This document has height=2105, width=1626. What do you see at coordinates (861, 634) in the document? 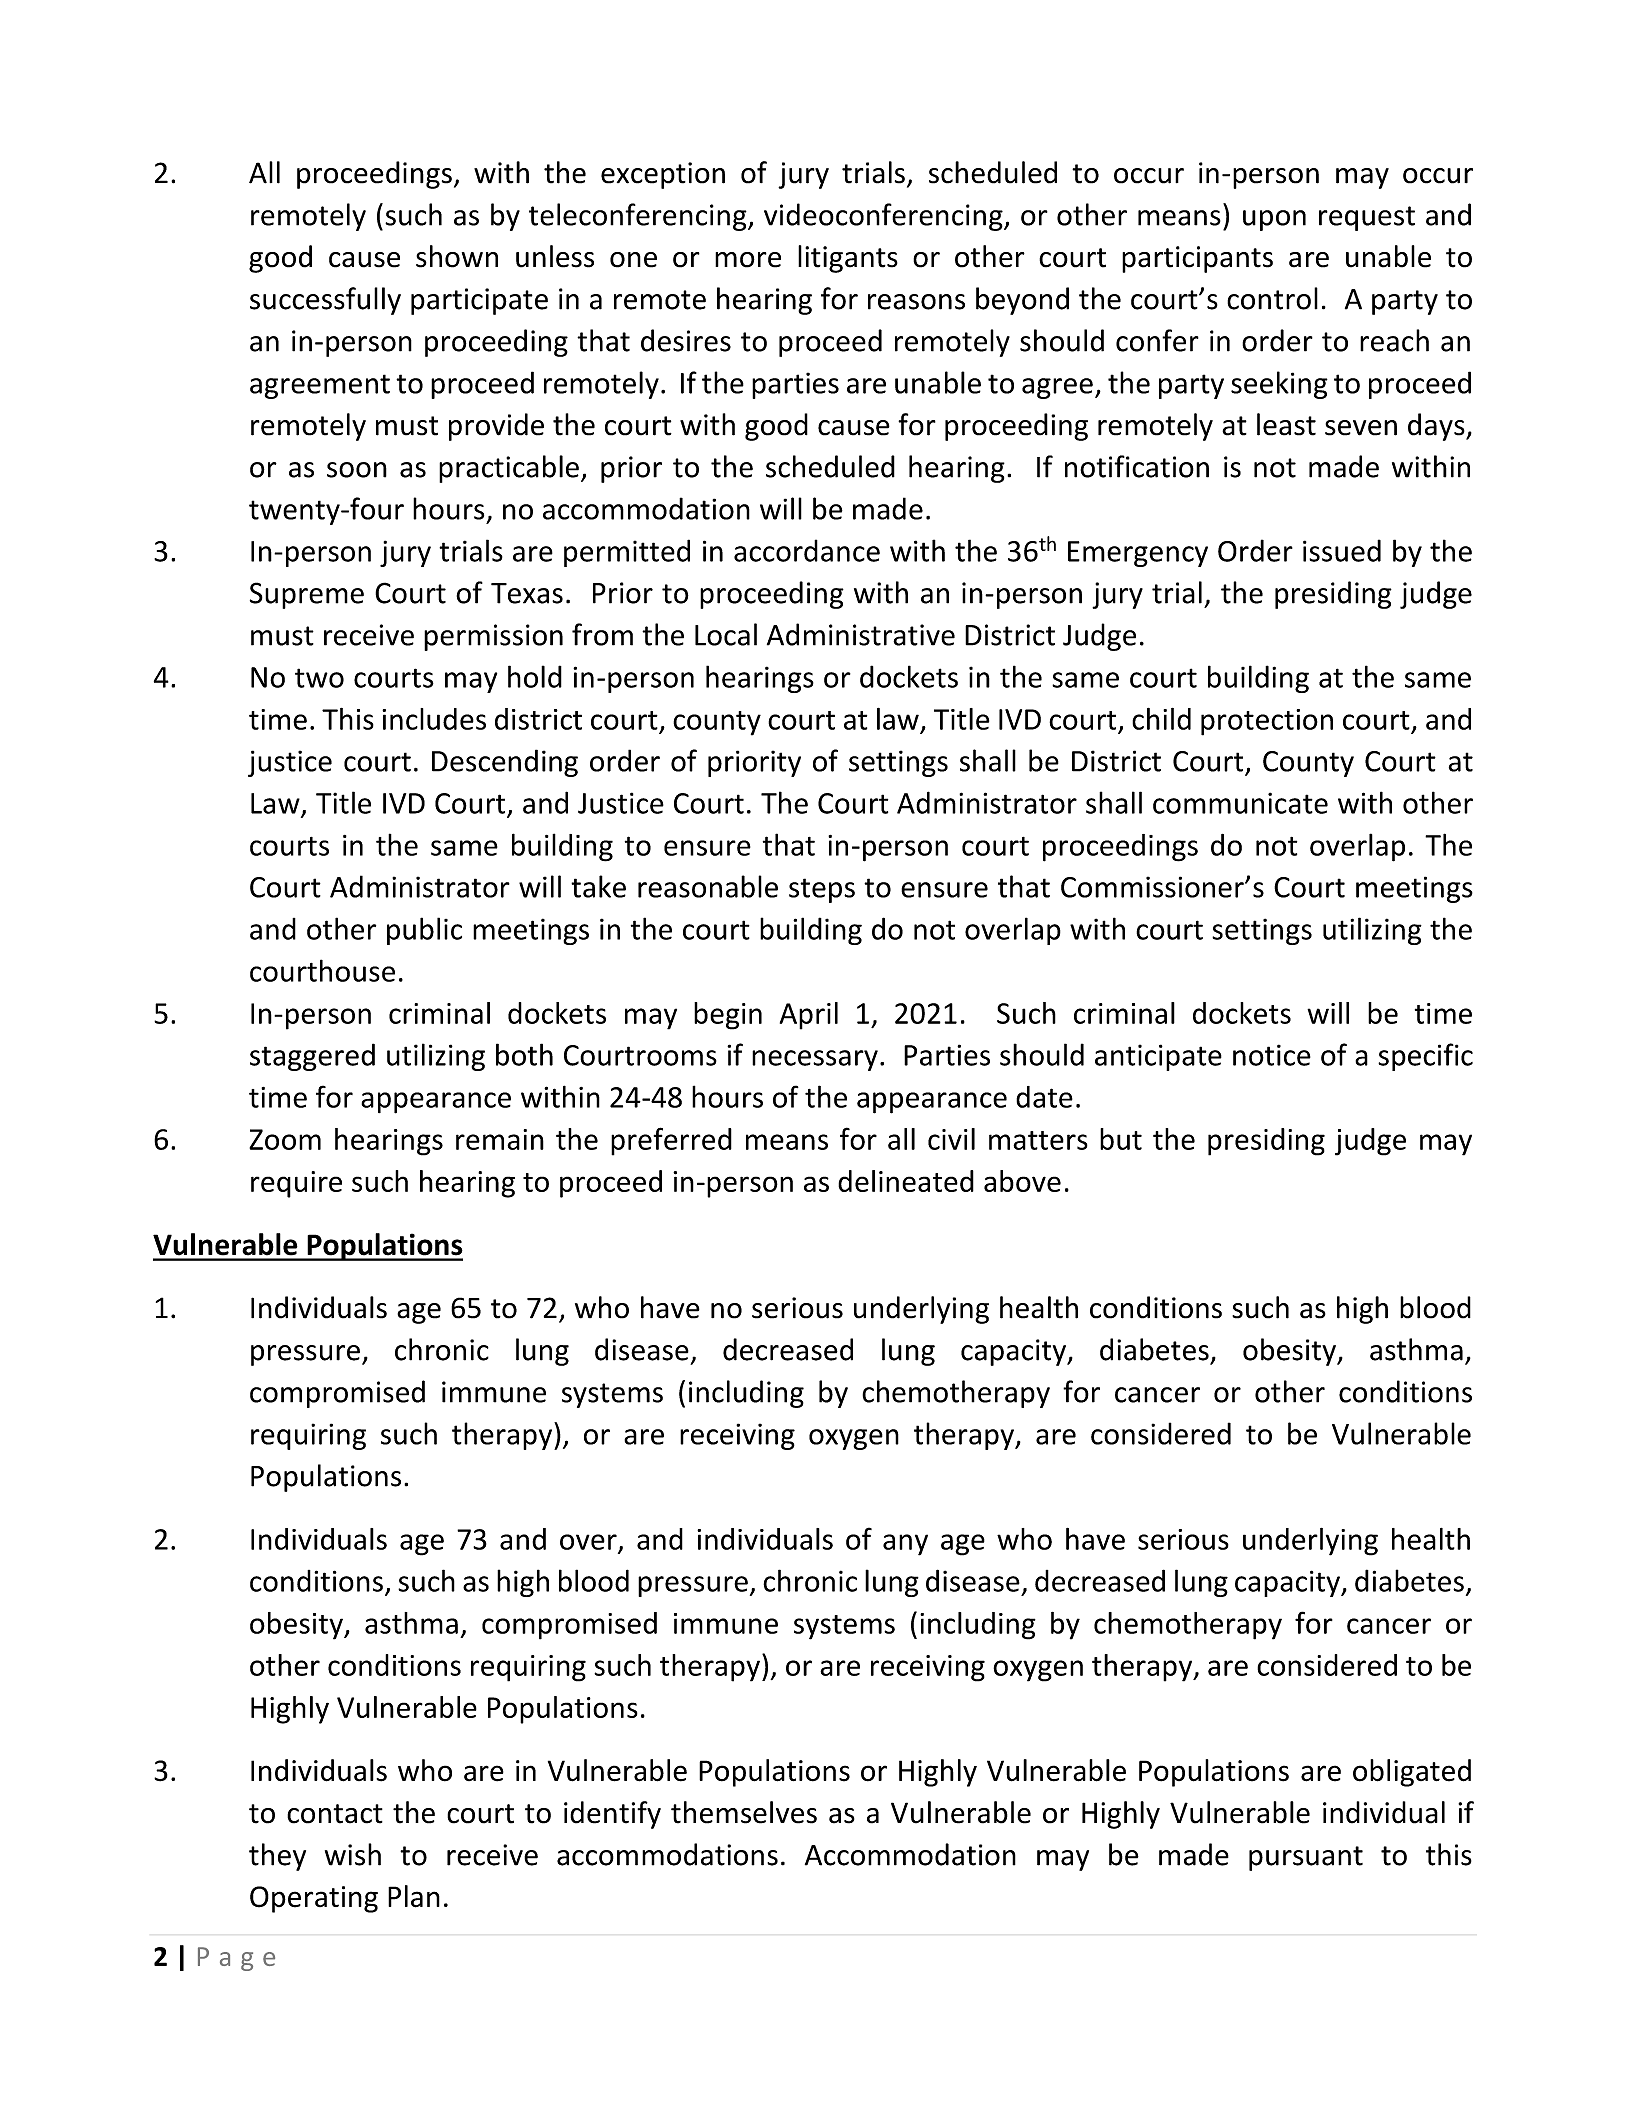
I see `Administrative` at bounding box center [861, 634].
